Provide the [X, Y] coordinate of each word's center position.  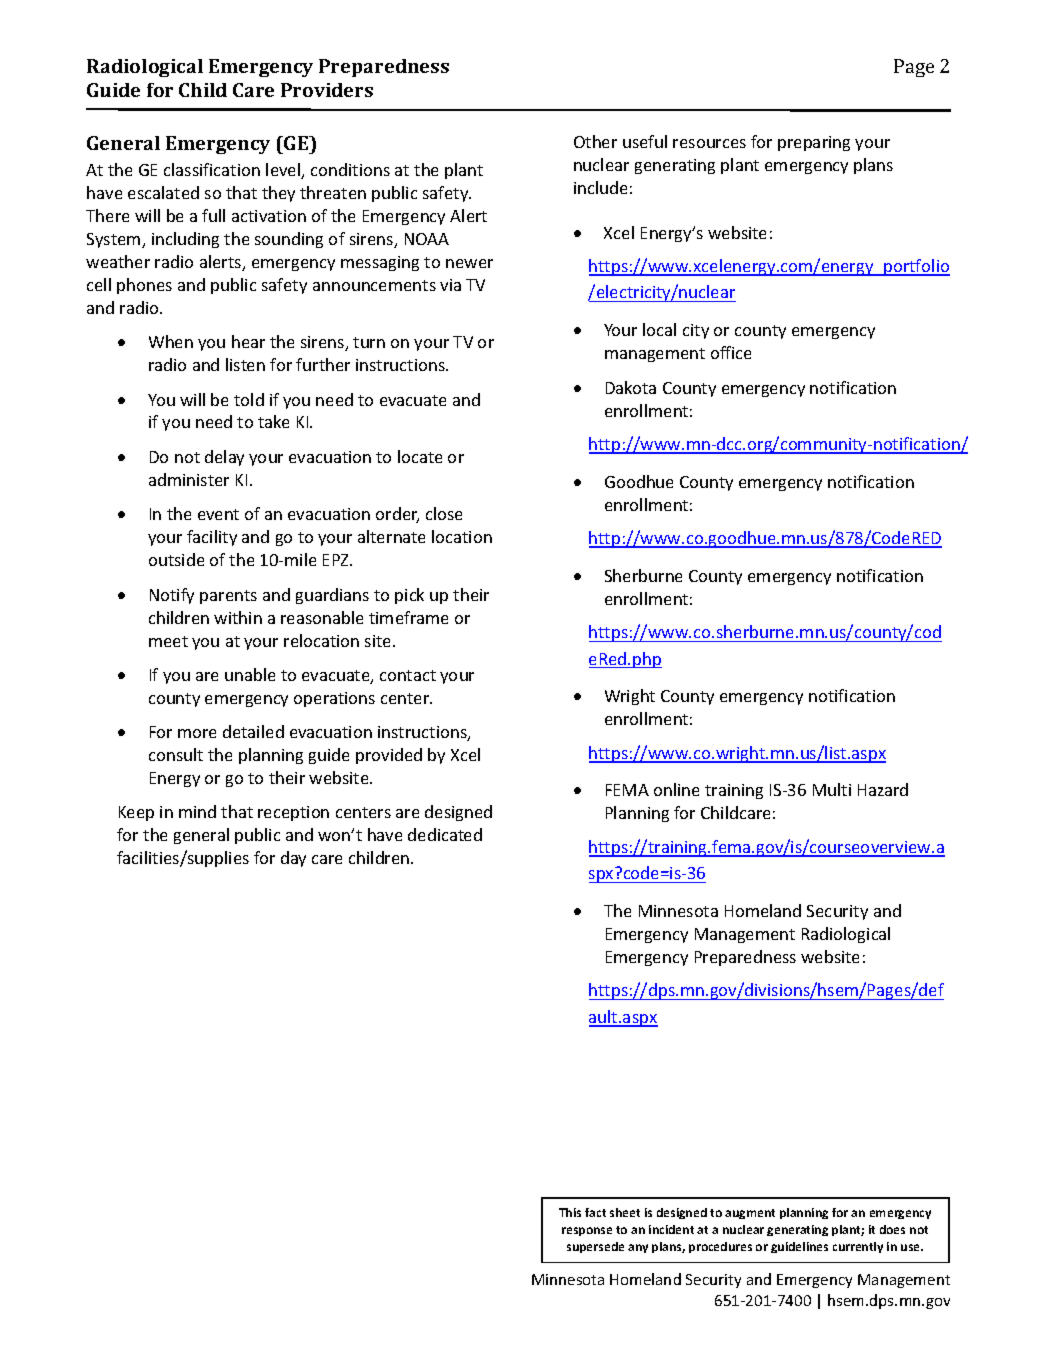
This [570, 1212]
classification [212, 169]
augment [750, 1214]
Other [595, 141]
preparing [814, 143]
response [587, 1231]
